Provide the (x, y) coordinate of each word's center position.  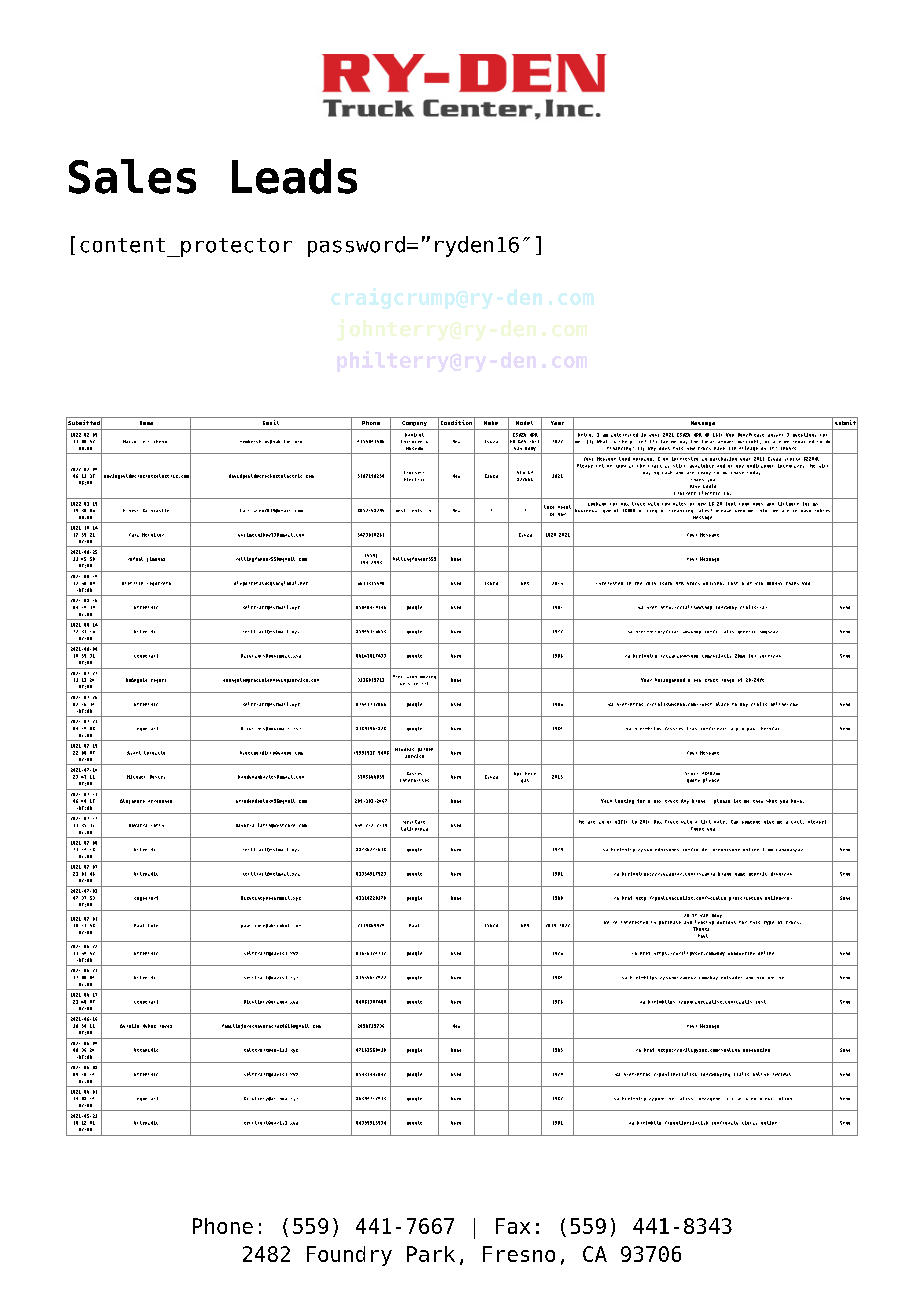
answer (775, 435)
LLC (425, 683)
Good (624, 459)
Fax (513, 1226)
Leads (294, 176)
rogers (158, 681)
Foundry (349, 1256)
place (722, 704)
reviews (782, 1074)
